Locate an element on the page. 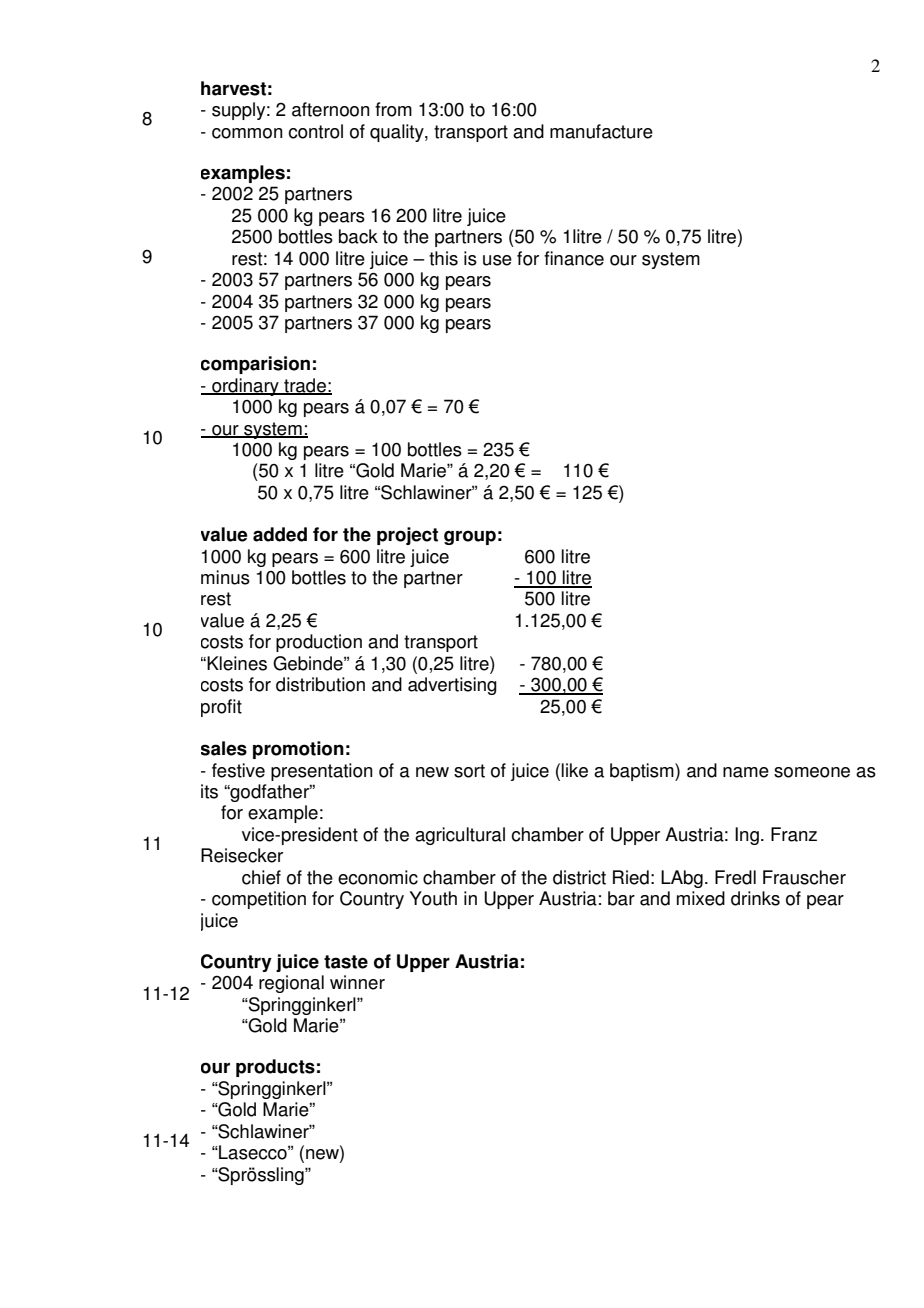 This image has width=924, height=1308. this is located at coordinates (443, 258).
